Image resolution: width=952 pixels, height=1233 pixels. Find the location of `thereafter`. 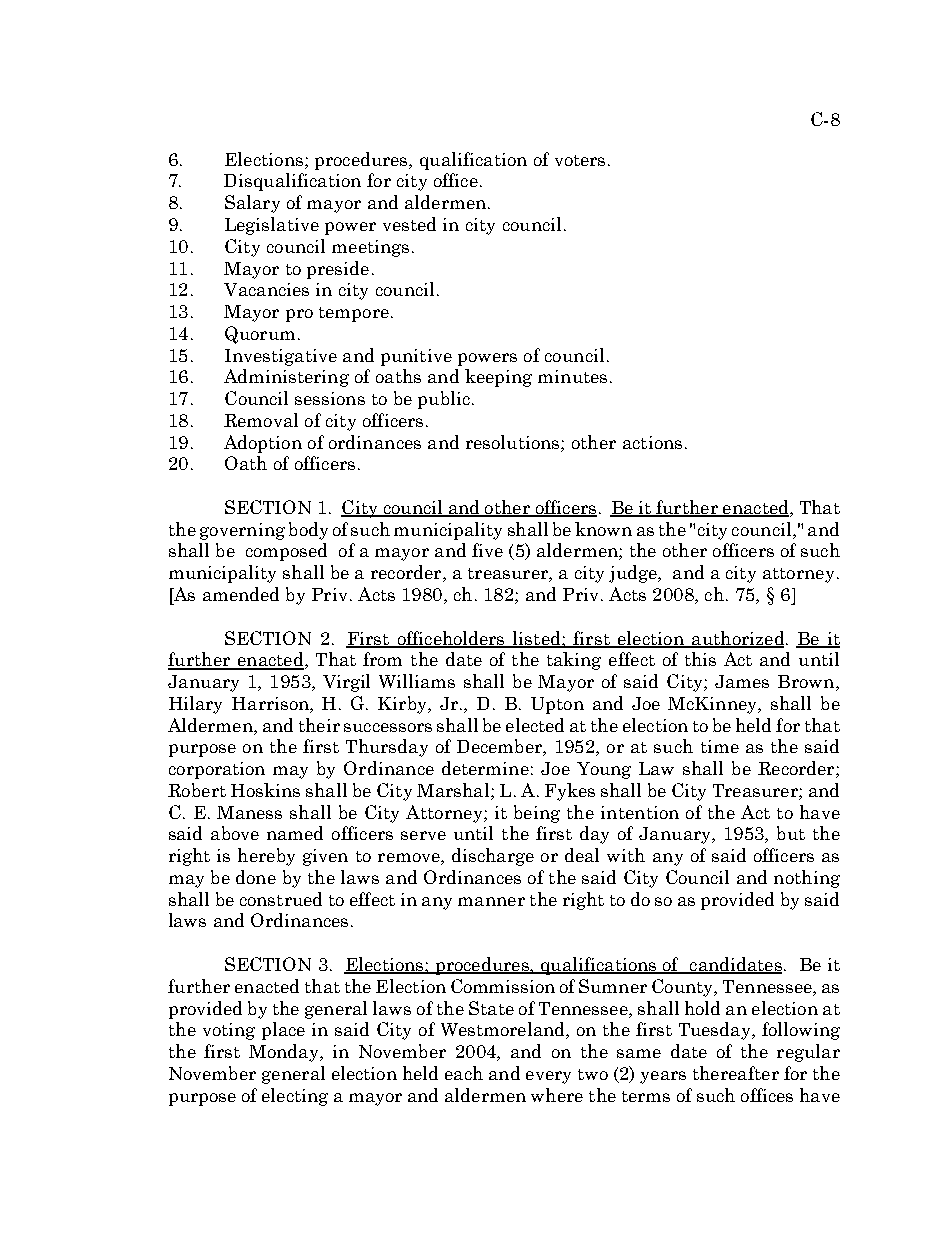

thereafter is located at coordinates (736, 1073).
